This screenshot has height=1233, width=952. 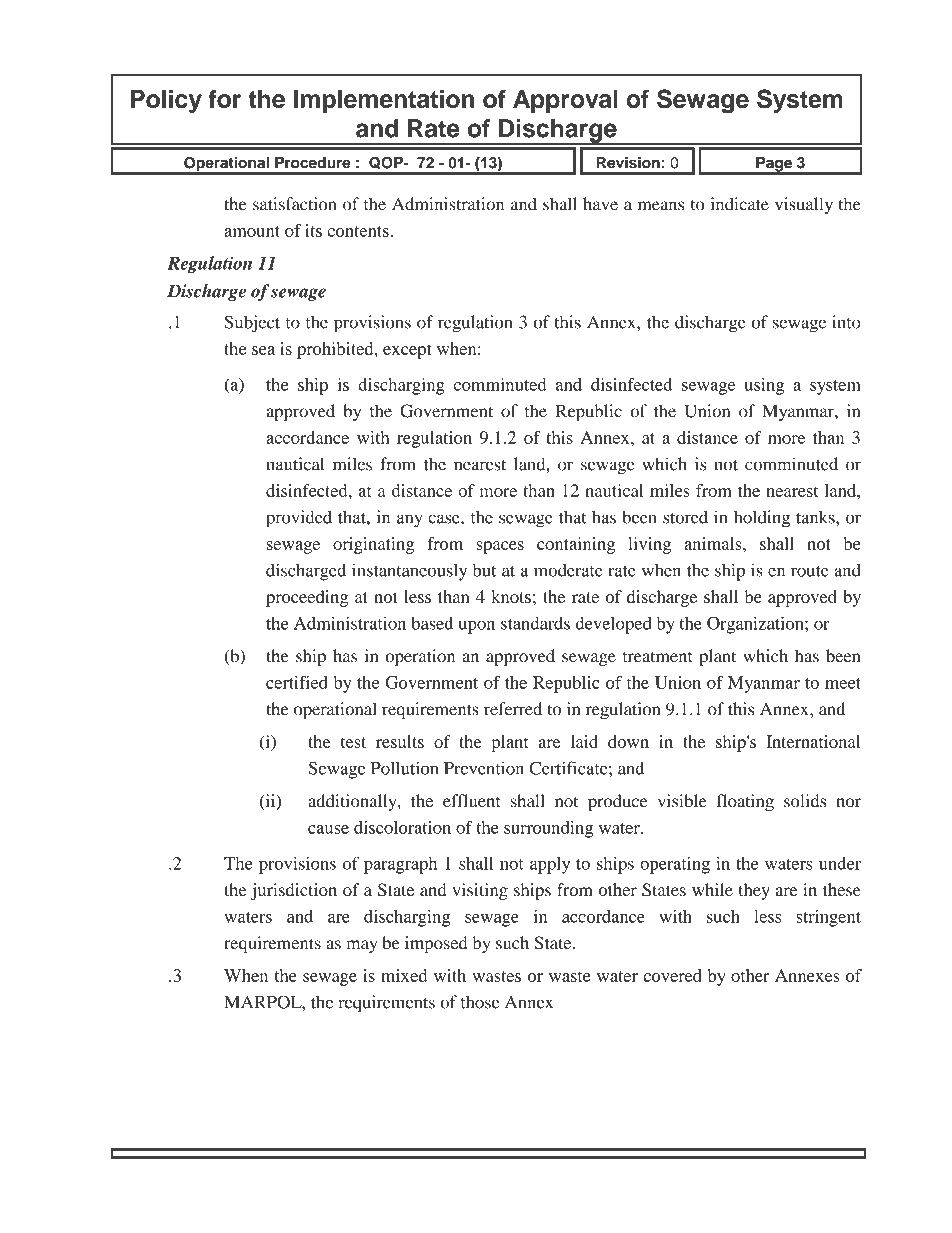 What do you see at coordinates (299, 519) in the screenshot?
I see `provided` at bounding box center [299, 519].
